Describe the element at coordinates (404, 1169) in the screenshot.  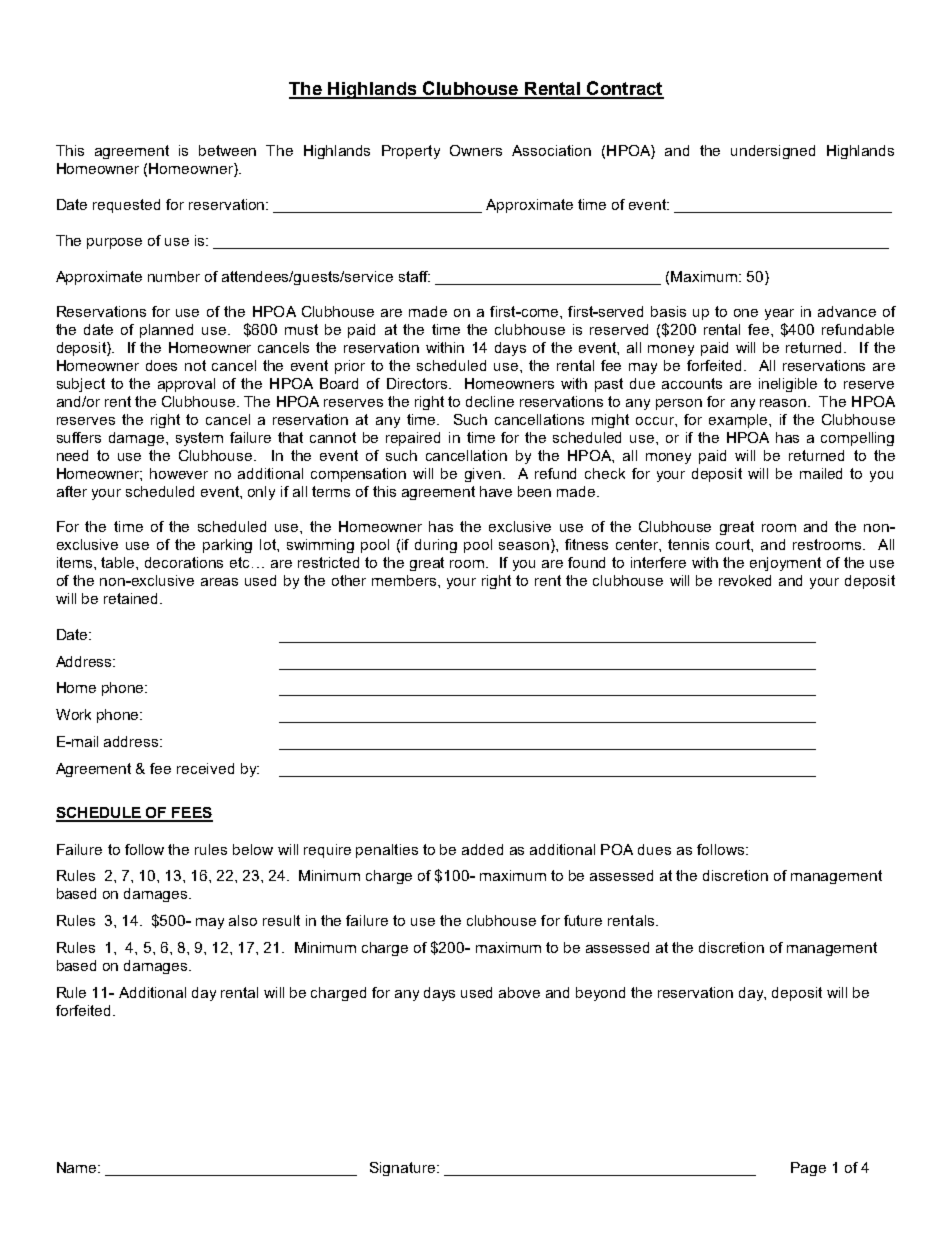
I see `Signature` at that location.
